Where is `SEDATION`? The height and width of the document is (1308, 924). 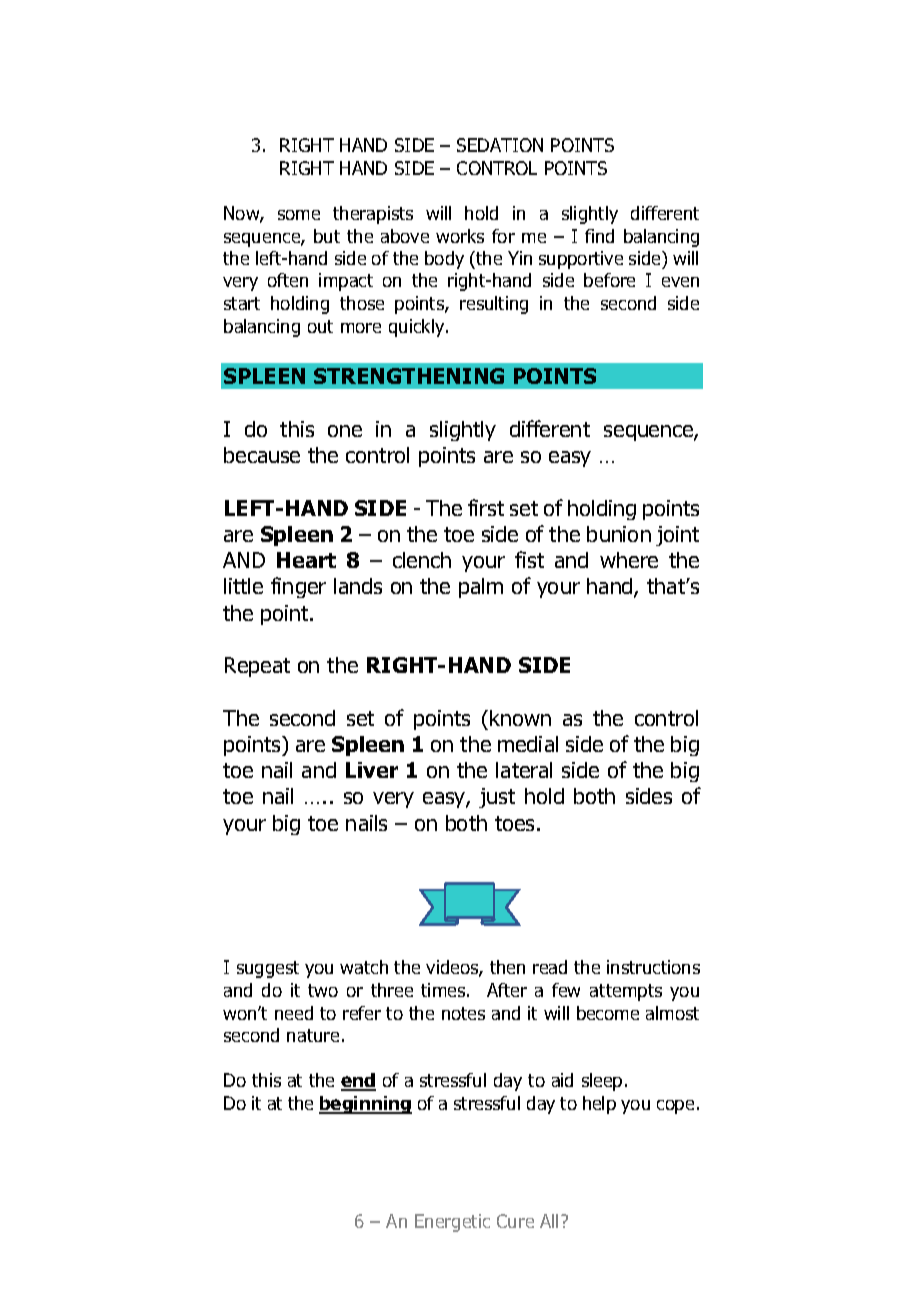
SEDATION is located at coordinates (500, 145).
